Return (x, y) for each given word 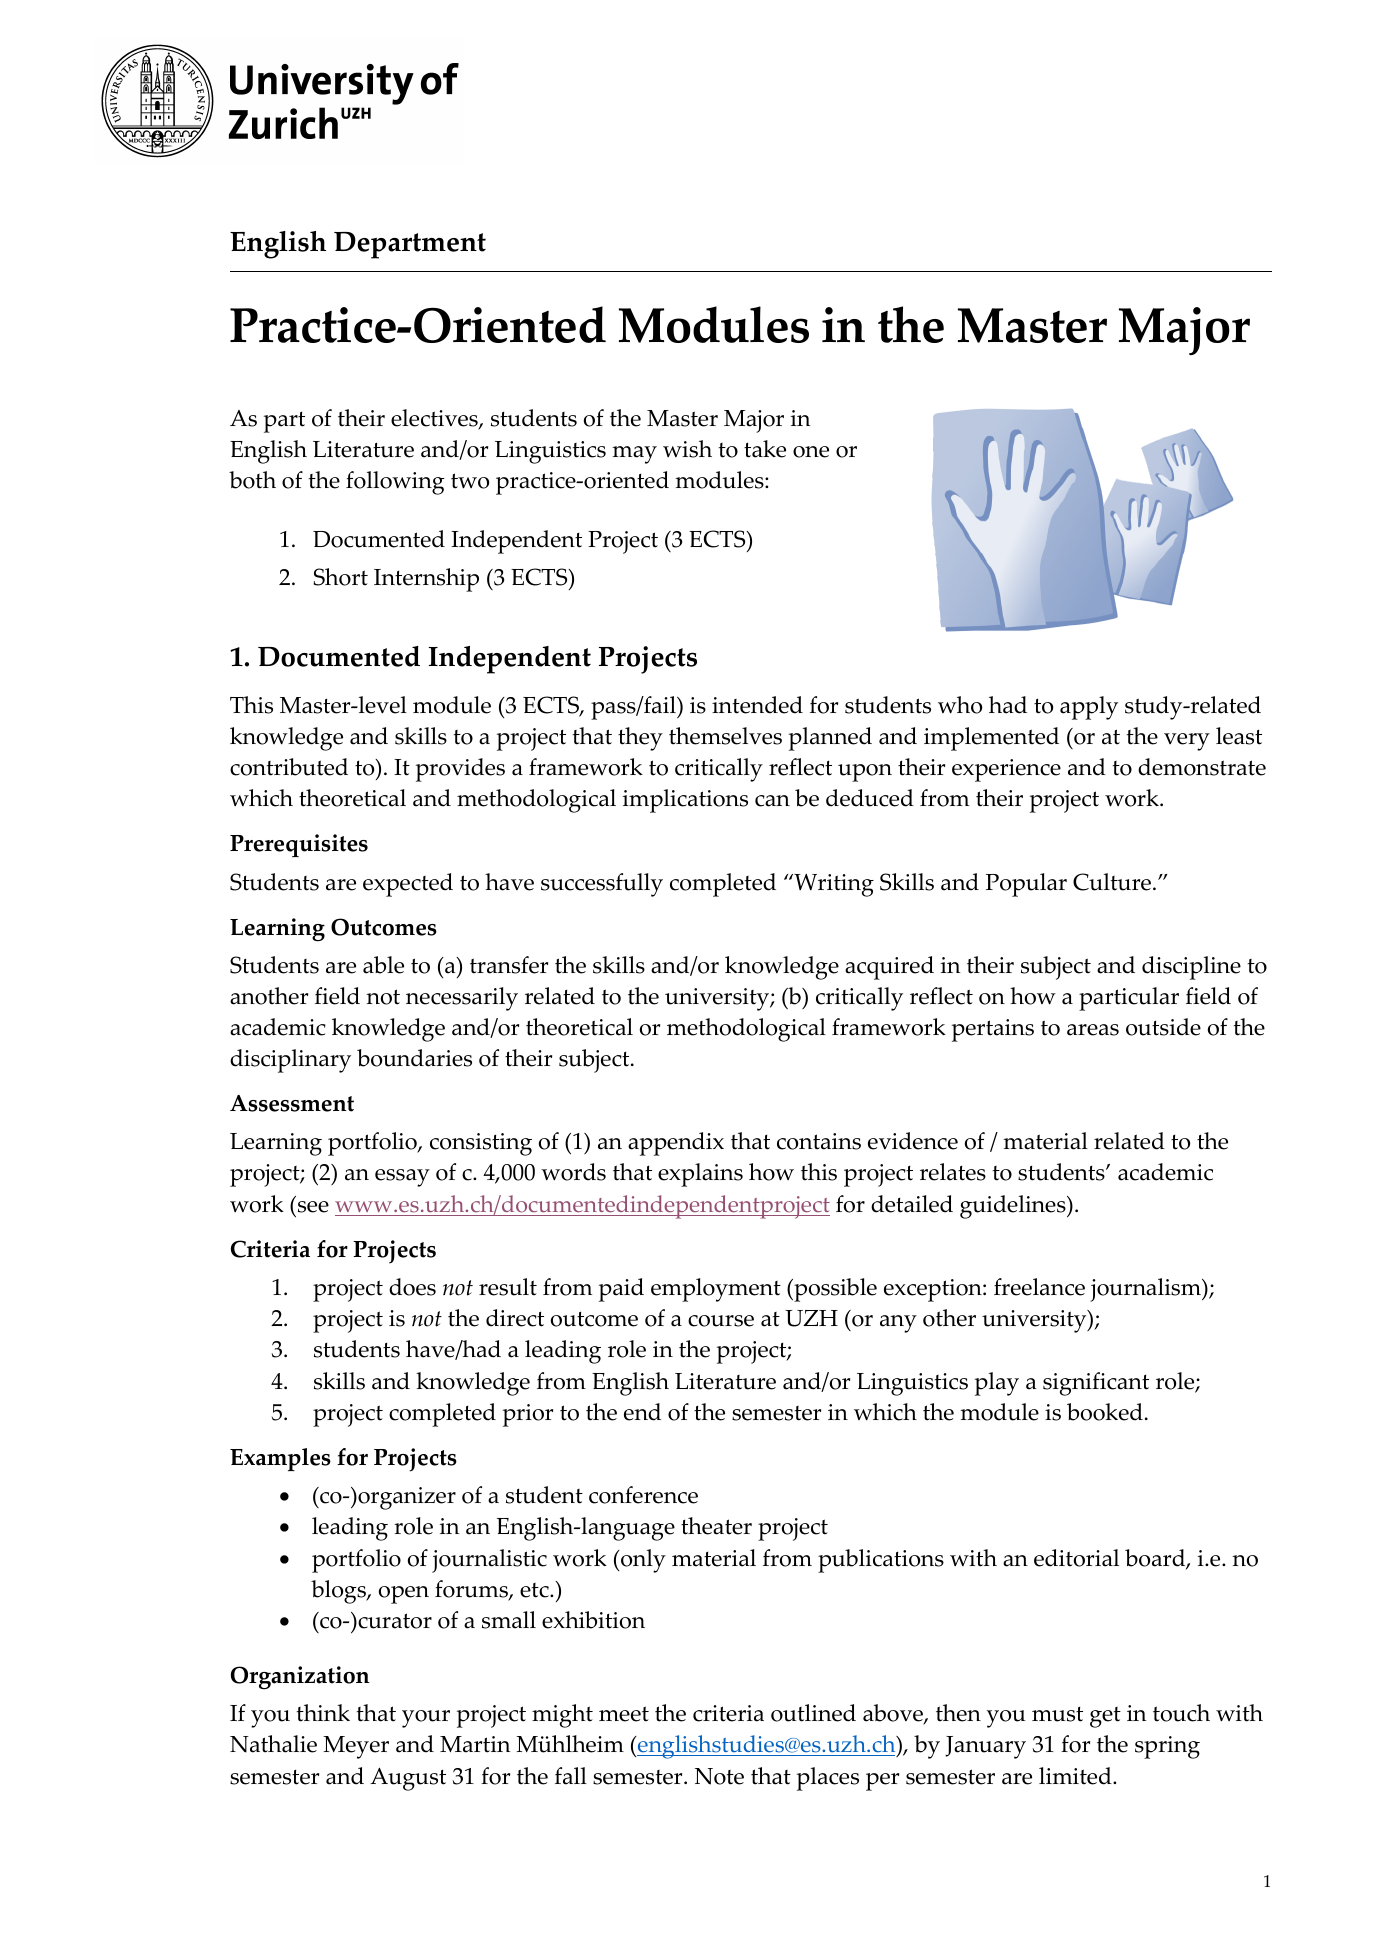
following (395, 483)
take (765, 449)
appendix (676, 1144)
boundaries (414, 1058)
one (811, 452)
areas (1093, 1030)
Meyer (356, 1747)
